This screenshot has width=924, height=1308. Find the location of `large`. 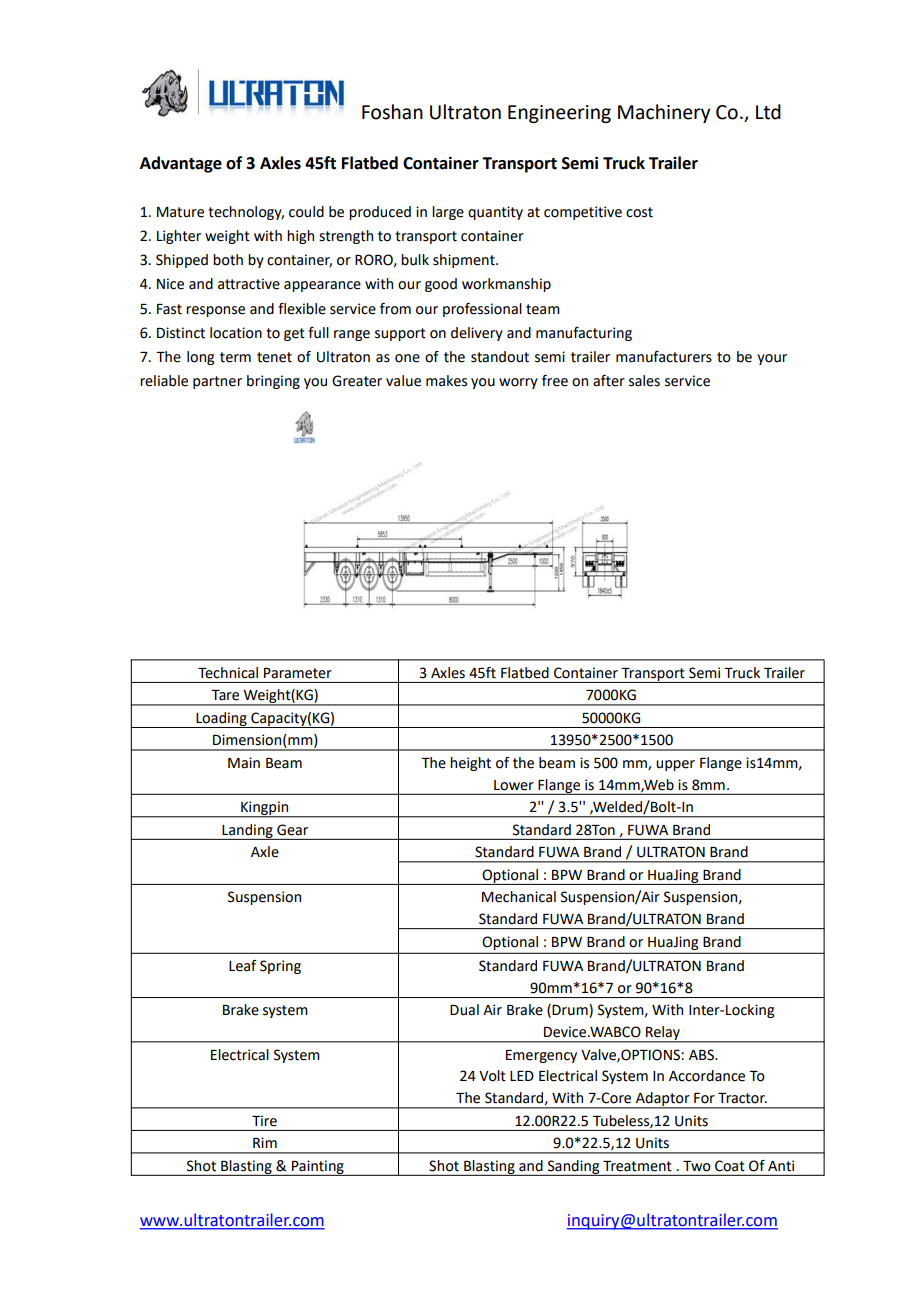

large is located at coordinates (448, 213).
